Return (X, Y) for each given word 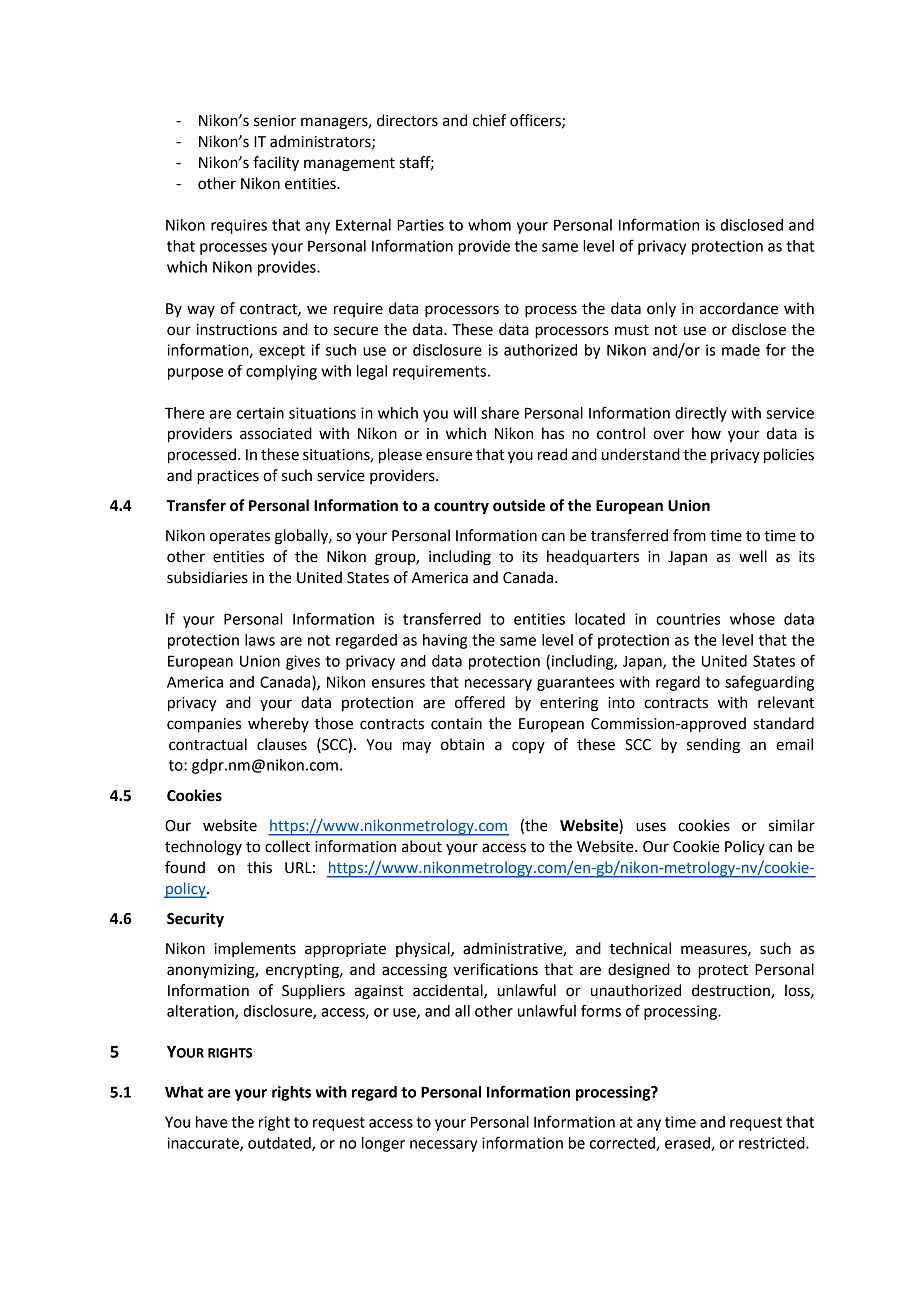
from (689, 535)
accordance (739, 308)
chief (489, 120)
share (500, 413)
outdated (280, 1144)
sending (713, 746)
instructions (237, 330)
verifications (495, 969)
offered (480, 702)
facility (276, 164)
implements (255, 949)
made (741, 350)
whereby (278, 724)
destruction (732, 991)
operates (240, 537)
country (461, 508)
